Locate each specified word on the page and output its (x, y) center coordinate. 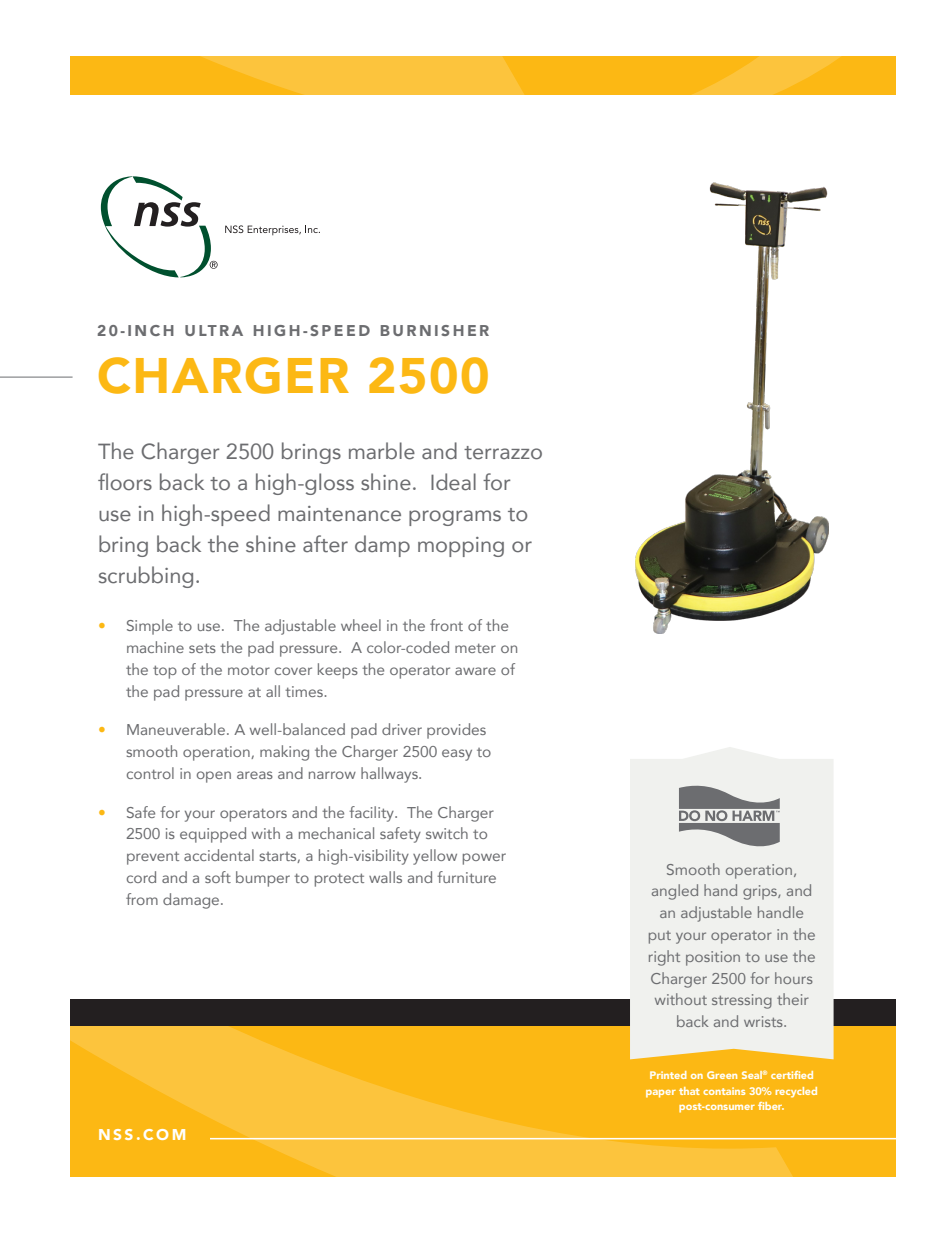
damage (192, 901)
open (214, 777)
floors (125, 482)
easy (457, 755)
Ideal (453, 482)
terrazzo (503, 453)
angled (675, 892)
